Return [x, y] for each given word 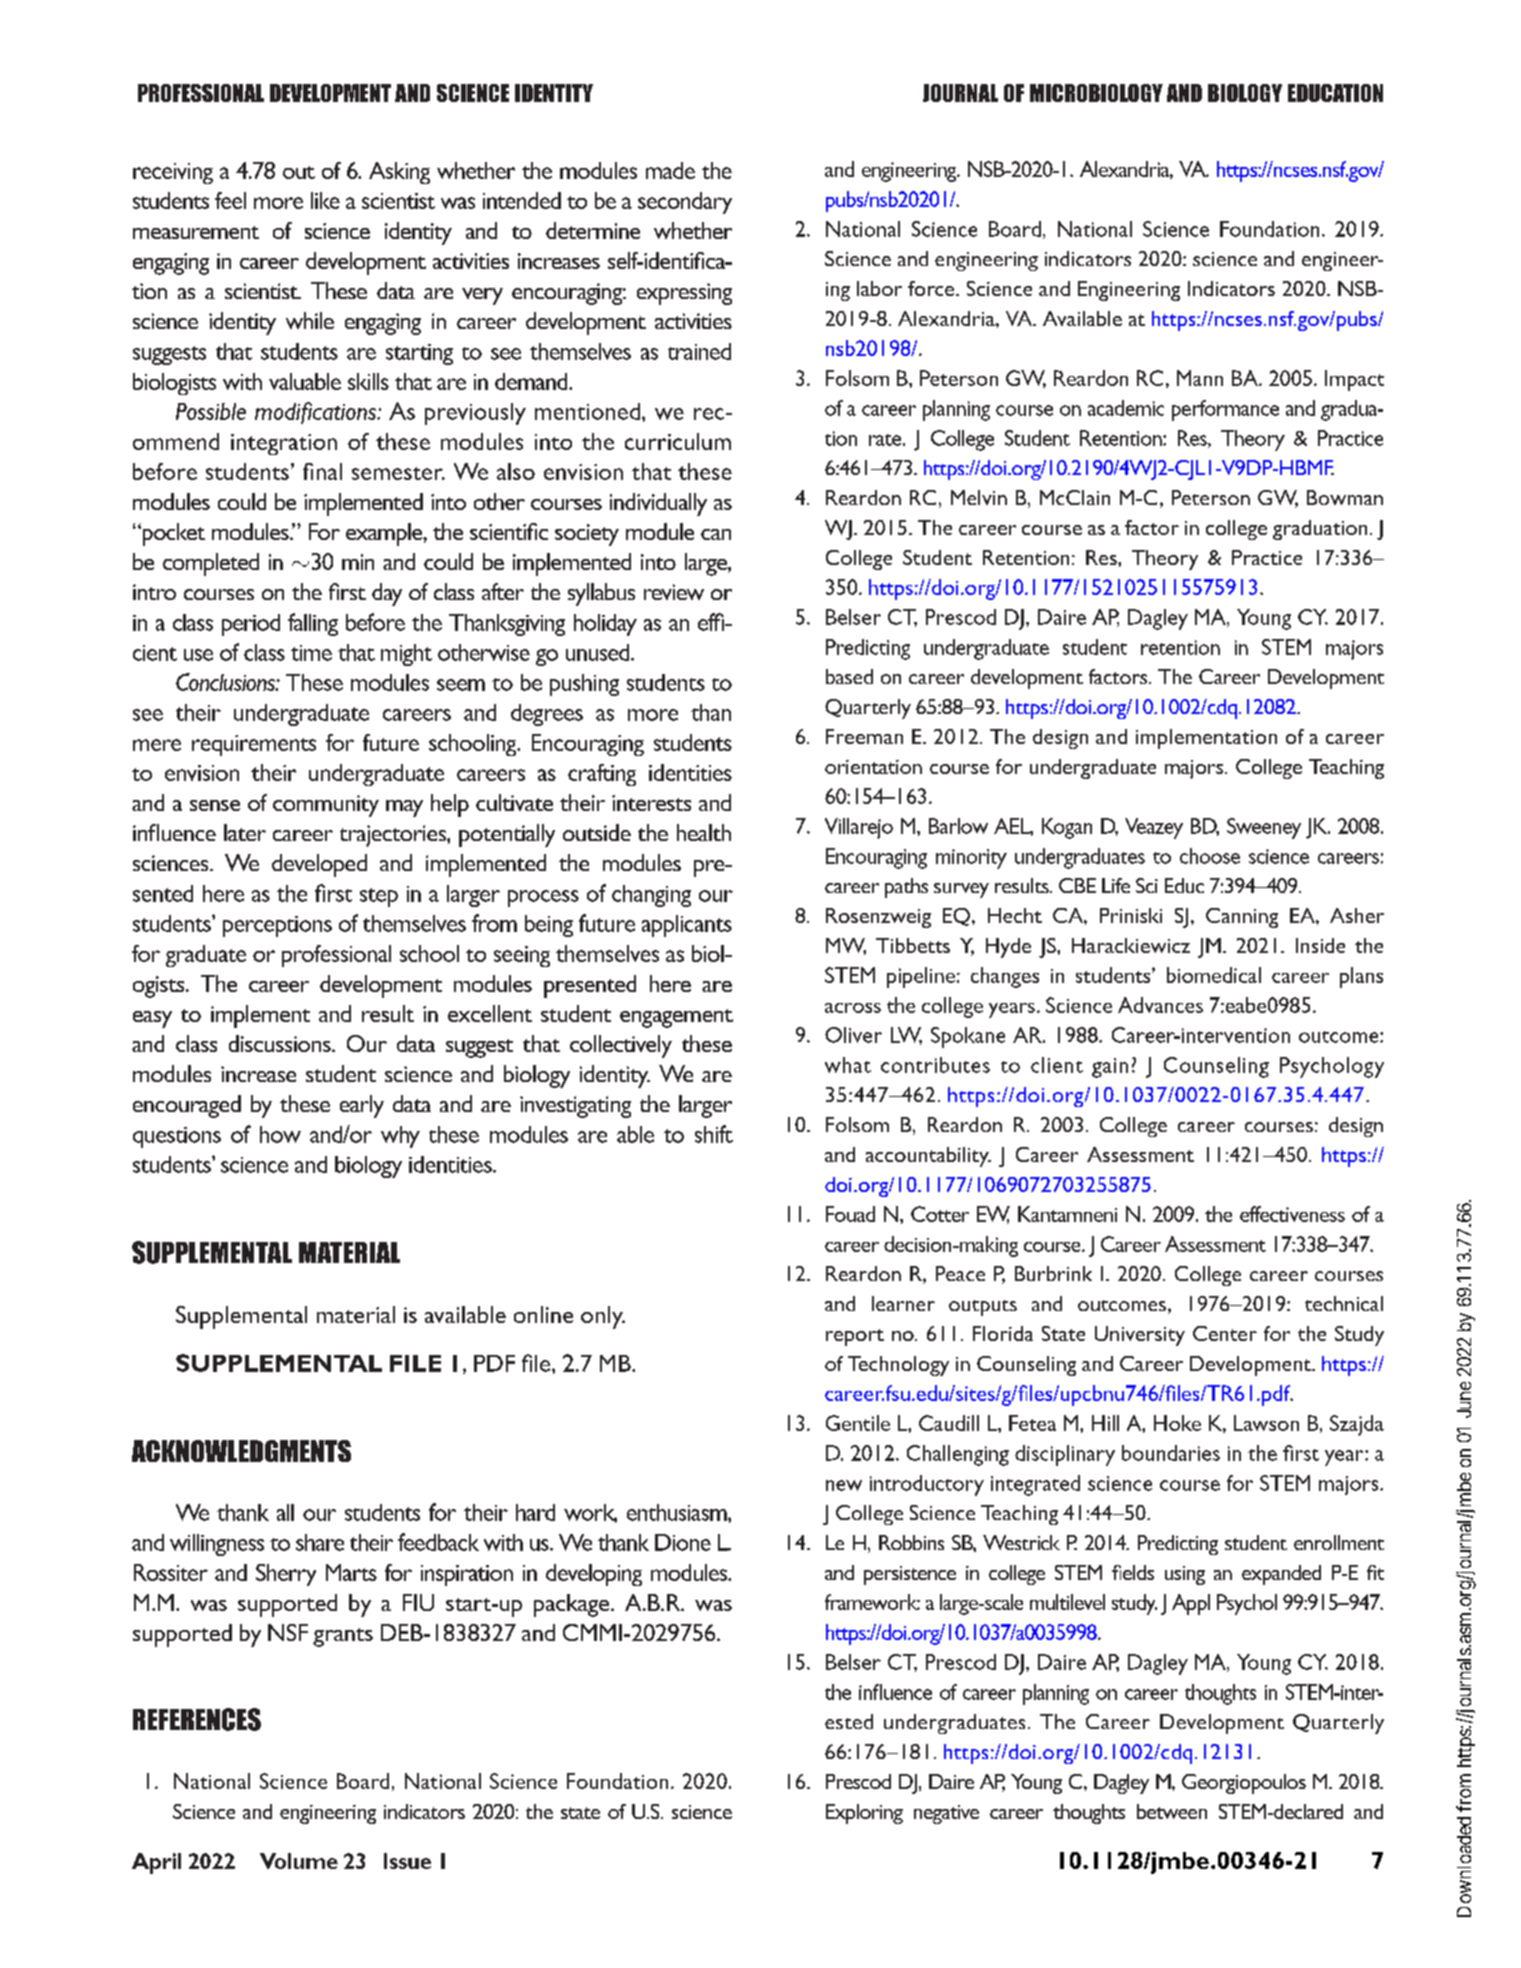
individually [658, 504]
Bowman [1345, 497]
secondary [685, 203]
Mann [1200, 378]
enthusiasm [678, 1512]
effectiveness [1292, 1214]
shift [714, 1134]
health [704, 832]
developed [319, 865]
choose [1210, 856]
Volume [299, 1861]
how [280, 1134]
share [320, 1542]
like [325, 200]
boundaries [1171, 1453]
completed [211, 564]
